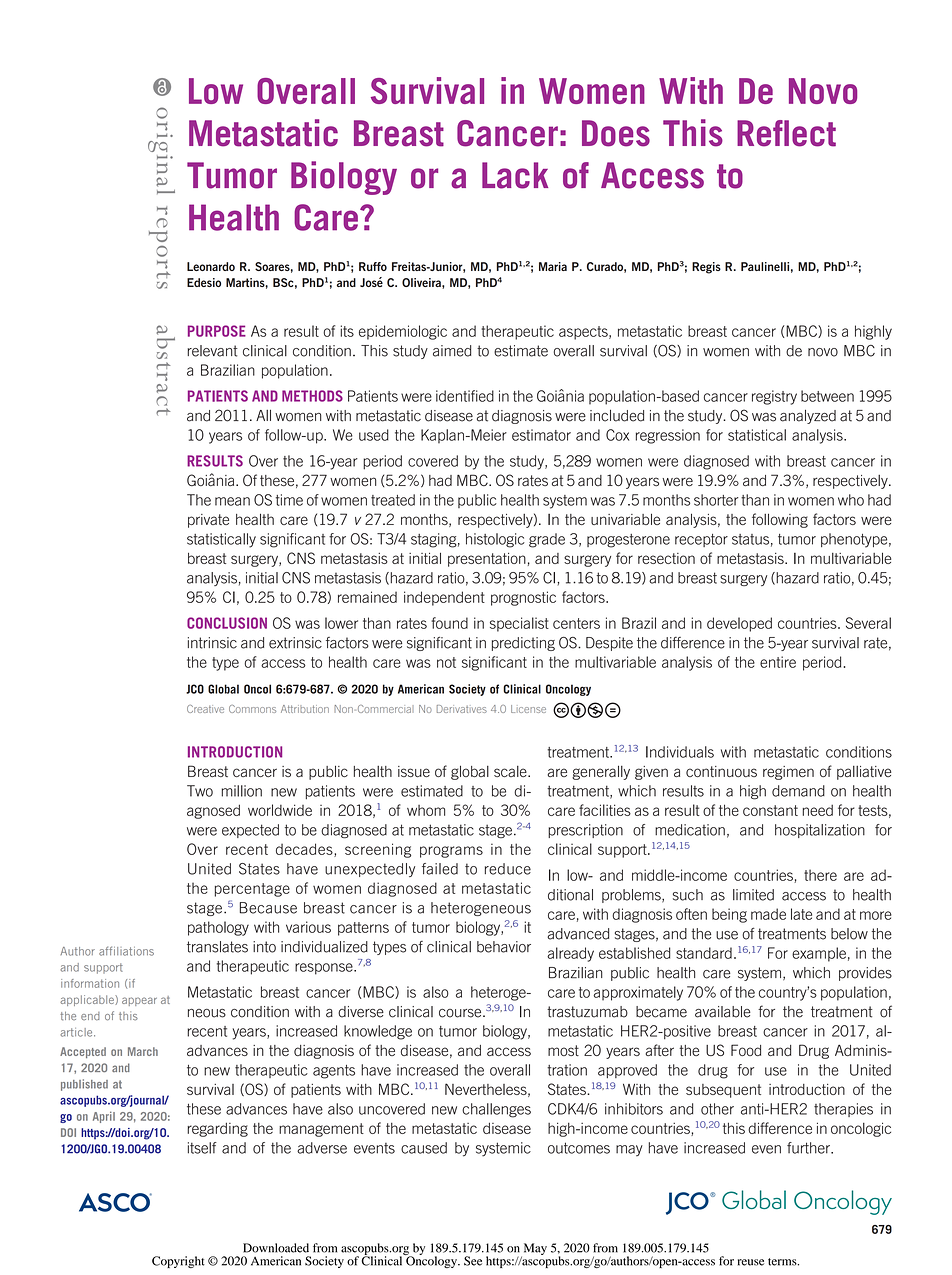 The width and height of the document is (952, 1275). What do you see at coordinates (252, 890) in the document?
I see `percentage` at bounding box center [252, 890].
